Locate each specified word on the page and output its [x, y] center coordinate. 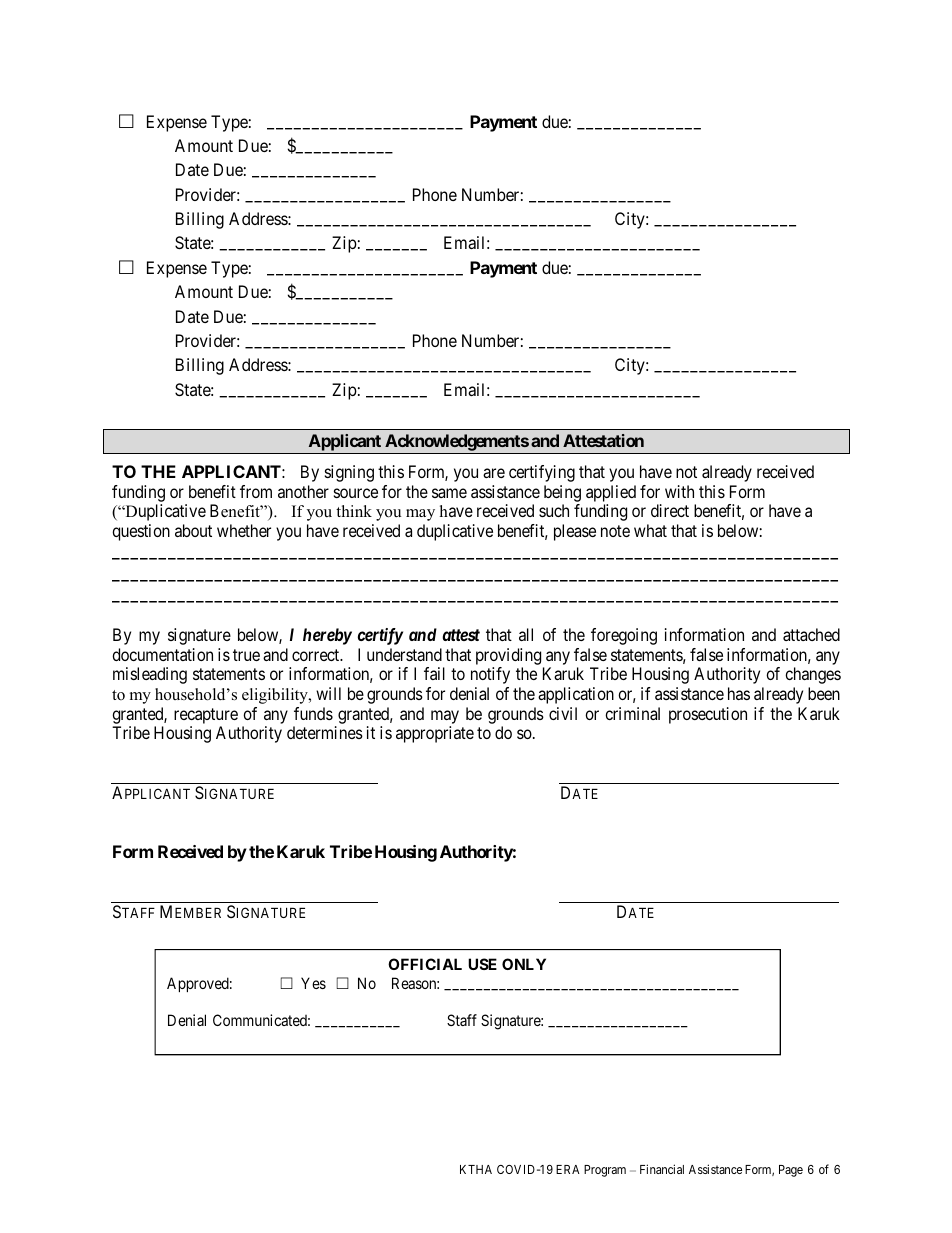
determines [325, 732]
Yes [313, 983]
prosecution [708, 715]
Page [791, 1171]
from [256, 491]
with [679, 491]
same [449, 493]
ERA [568, 1169]
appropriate [435, 734]
